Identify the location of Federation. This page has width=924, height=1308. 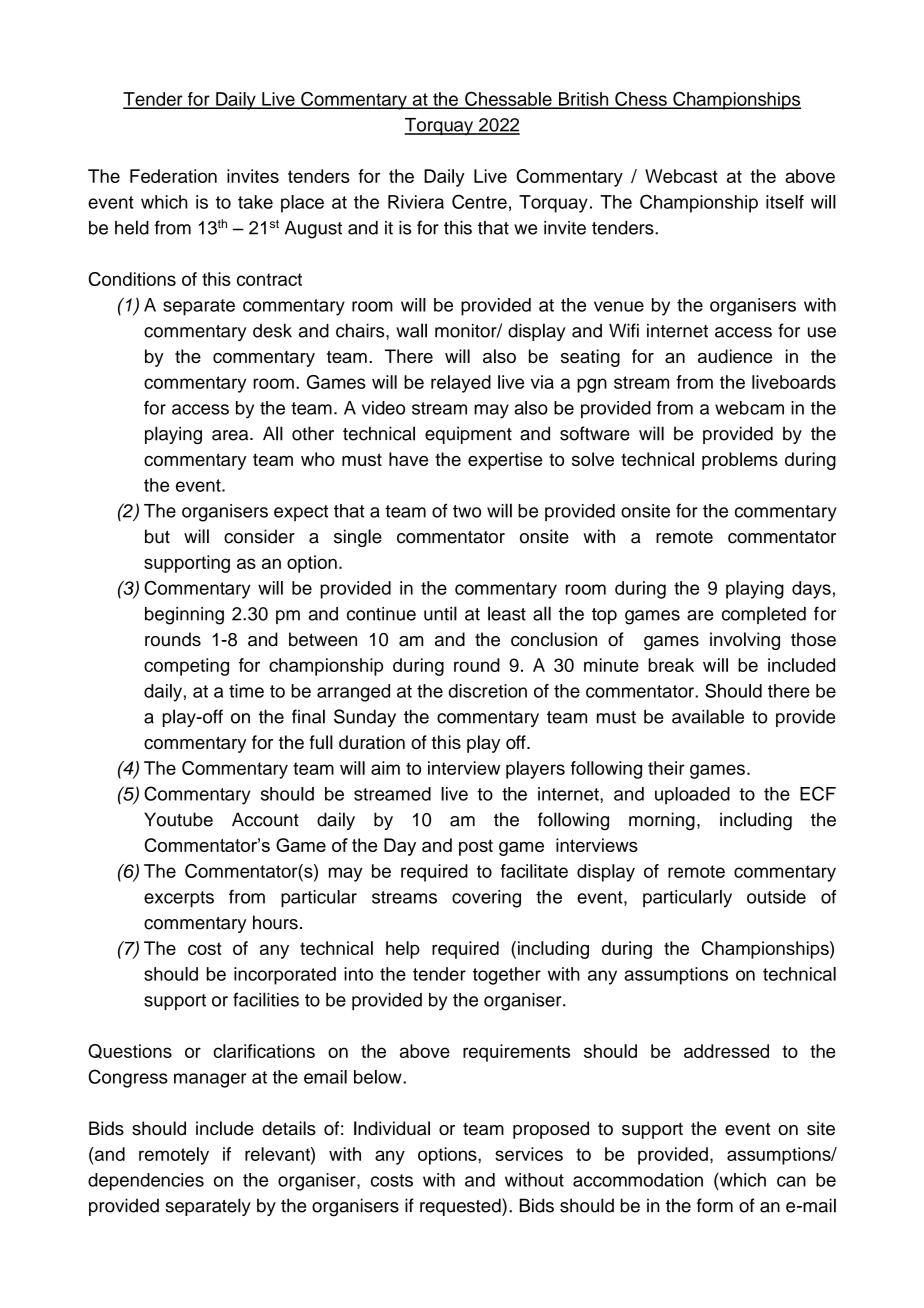
(173, 176).
